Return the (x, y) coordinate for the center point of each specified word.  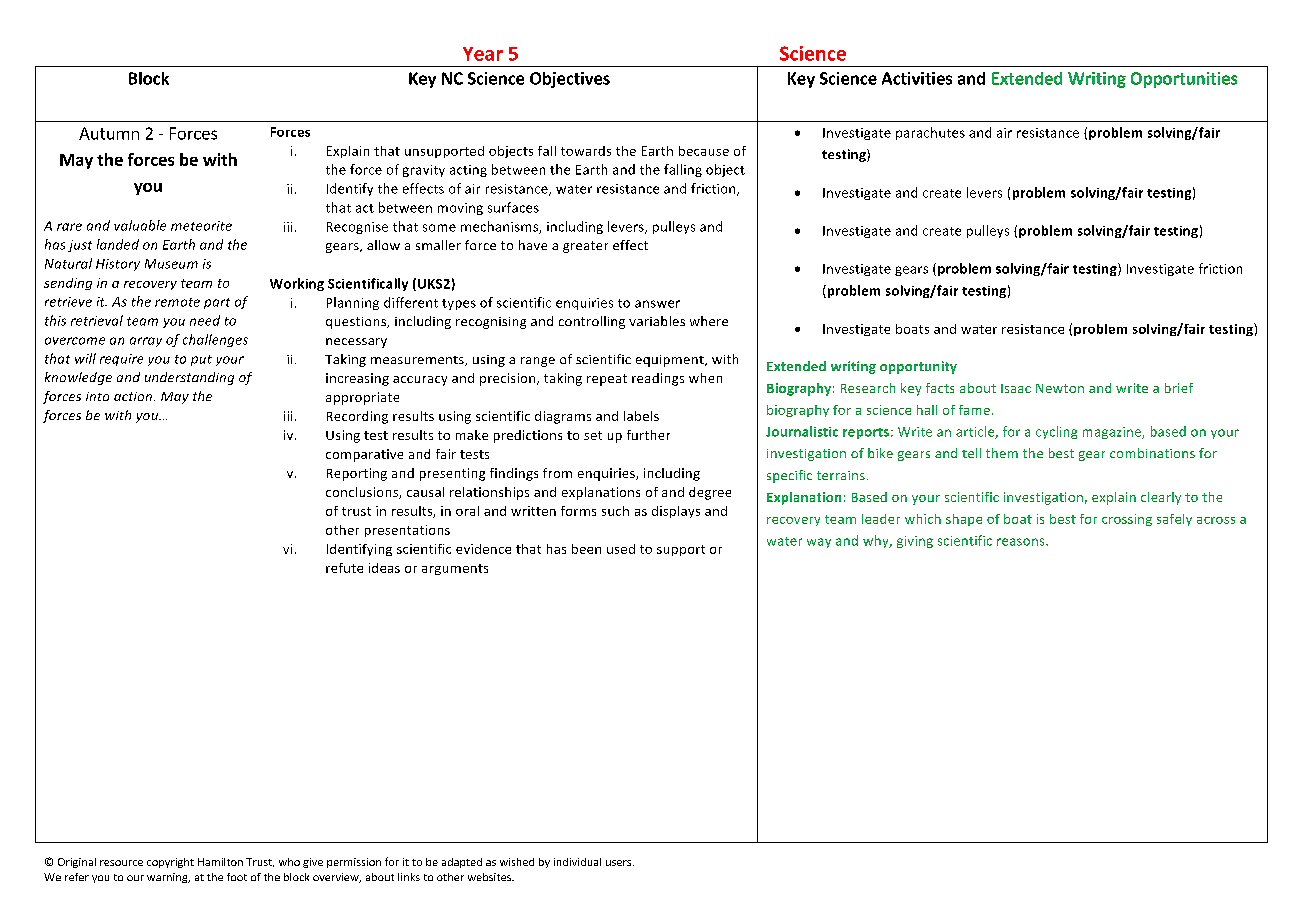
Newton (1060, 388)
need (205, 320)
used (621, 549)
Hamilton (220, 862)
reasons (1022, 542)
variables (657, 321)
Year (483, 54)
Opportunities (1184, 80)
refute (344, 568)
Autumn (109, 133)
